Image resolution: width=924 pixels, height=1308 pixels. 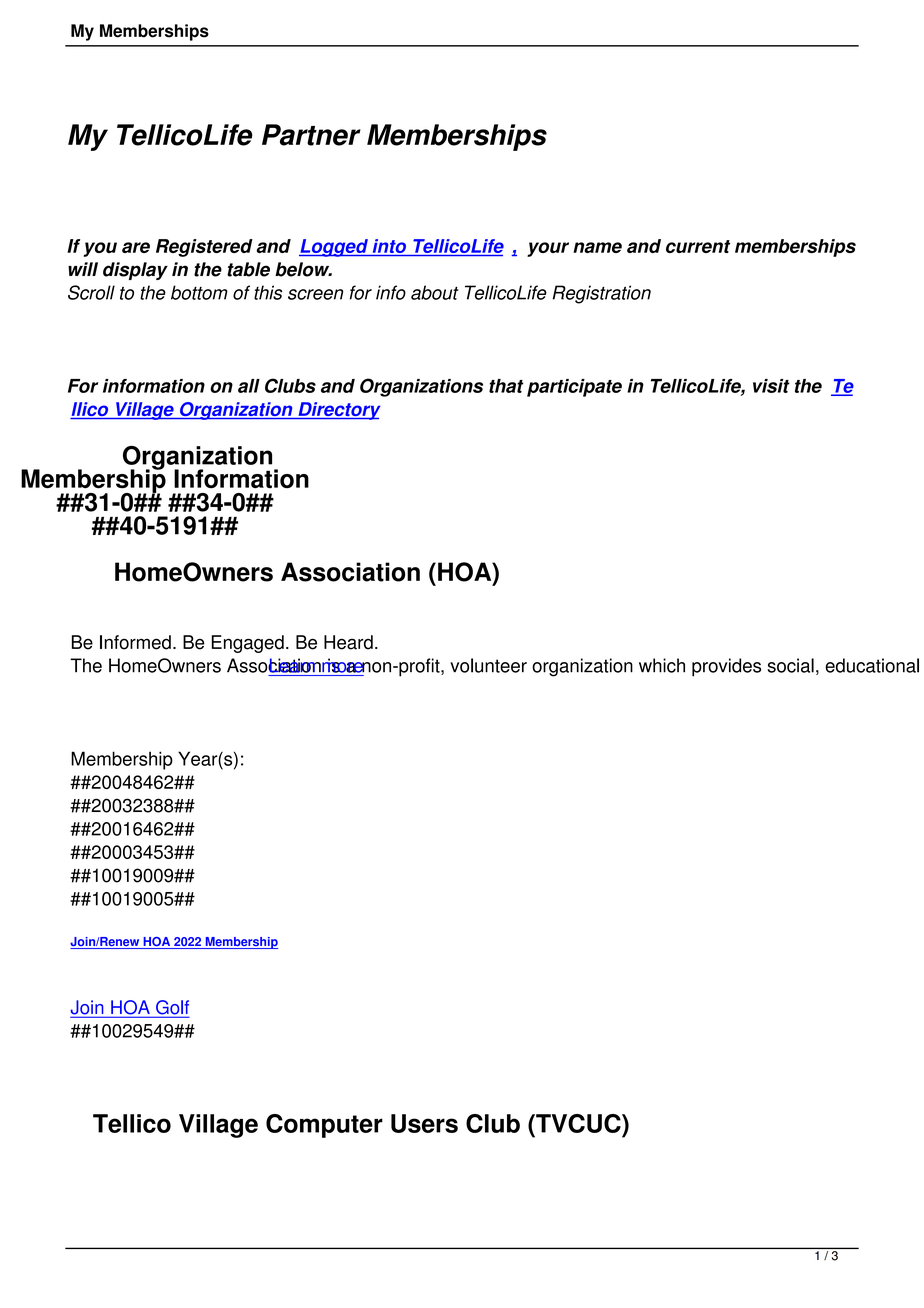 What do you see at coordinates (698, 246) in the page?
I see `current` at bounding box center [698, 246].
